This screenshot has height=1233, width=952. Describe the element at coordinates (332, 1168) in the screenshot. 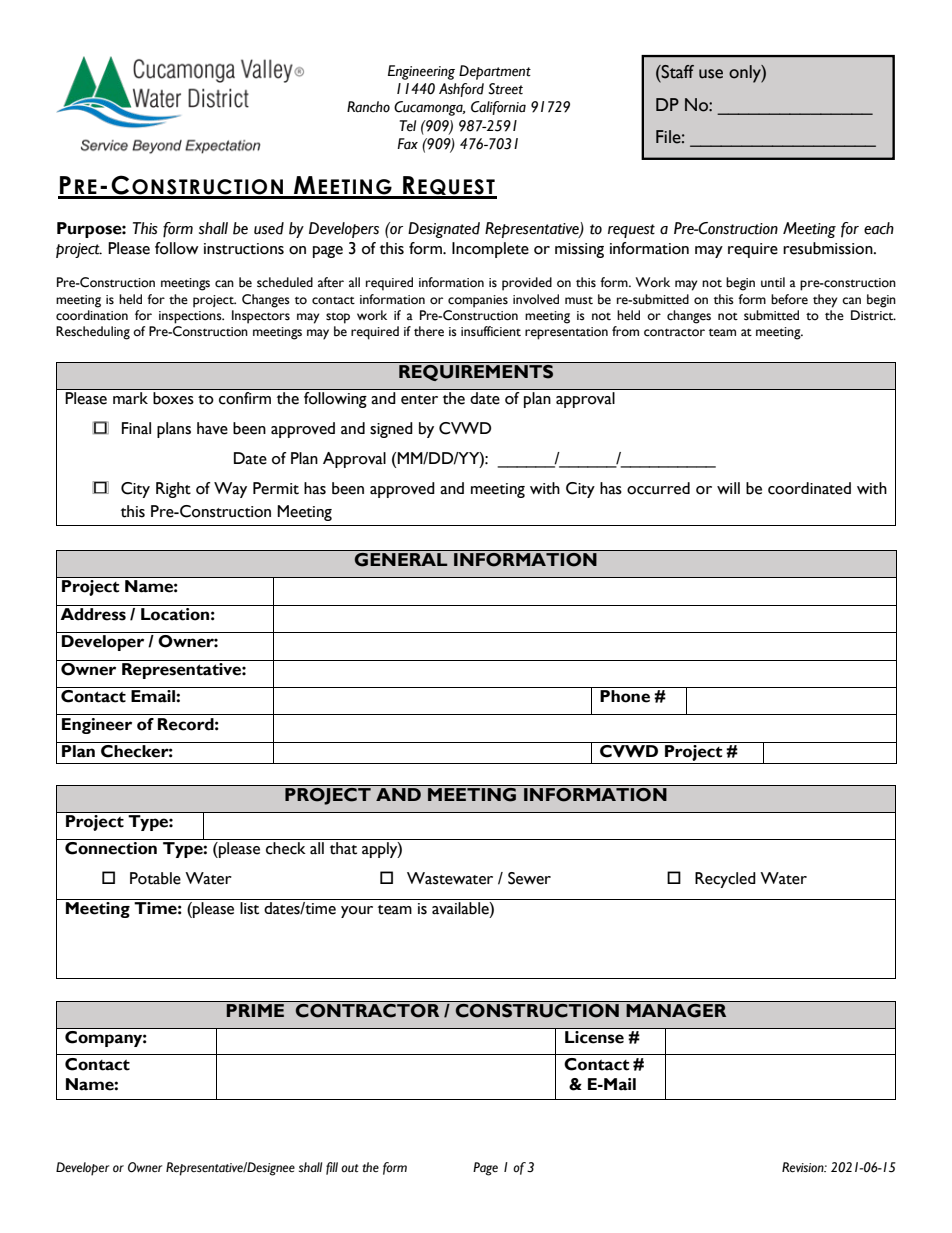

I see `fill` at that location.
